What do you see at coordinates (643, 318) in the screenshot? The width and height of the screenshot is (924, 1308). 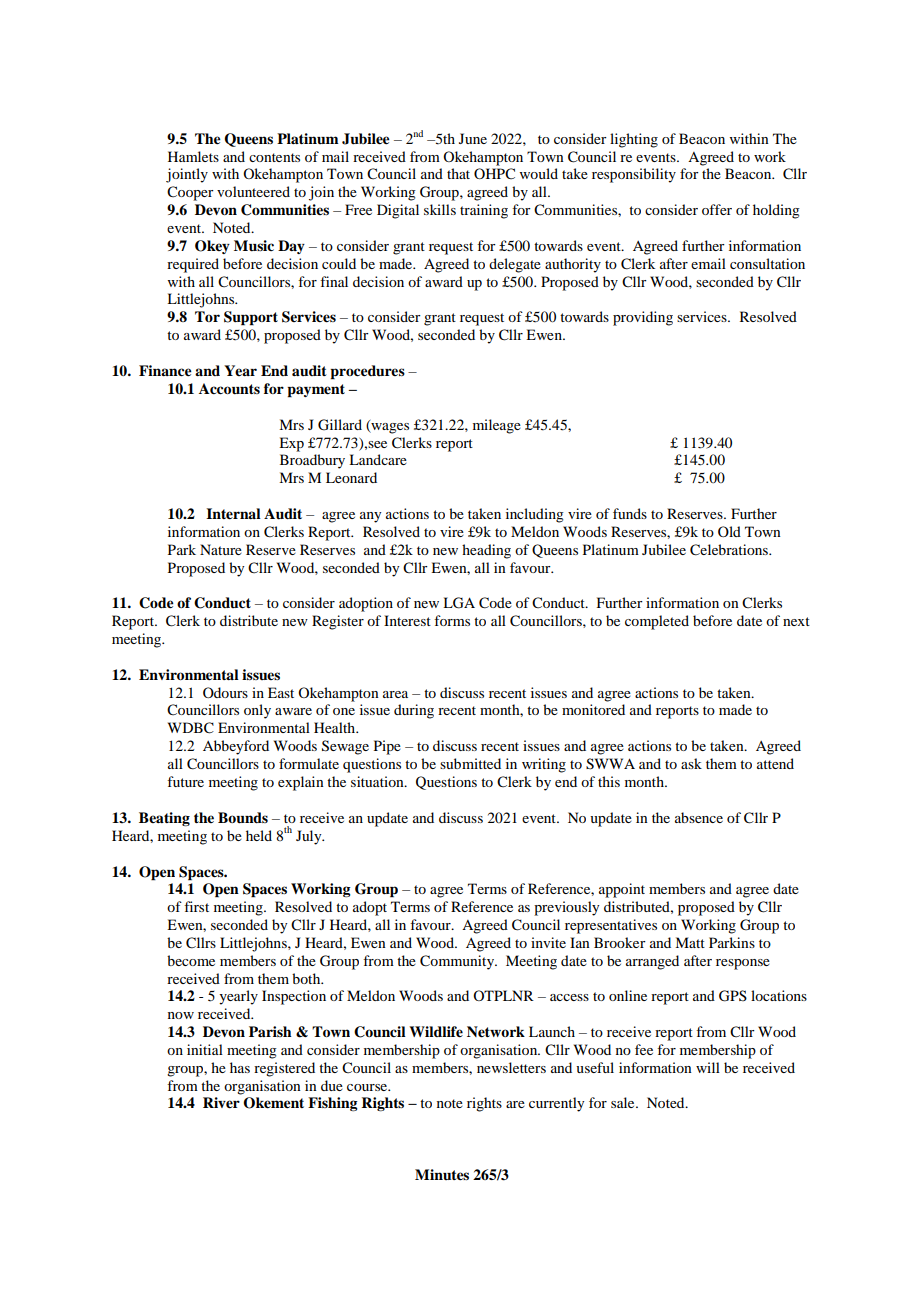 I see `providing` at bounding box center [643, 318].
